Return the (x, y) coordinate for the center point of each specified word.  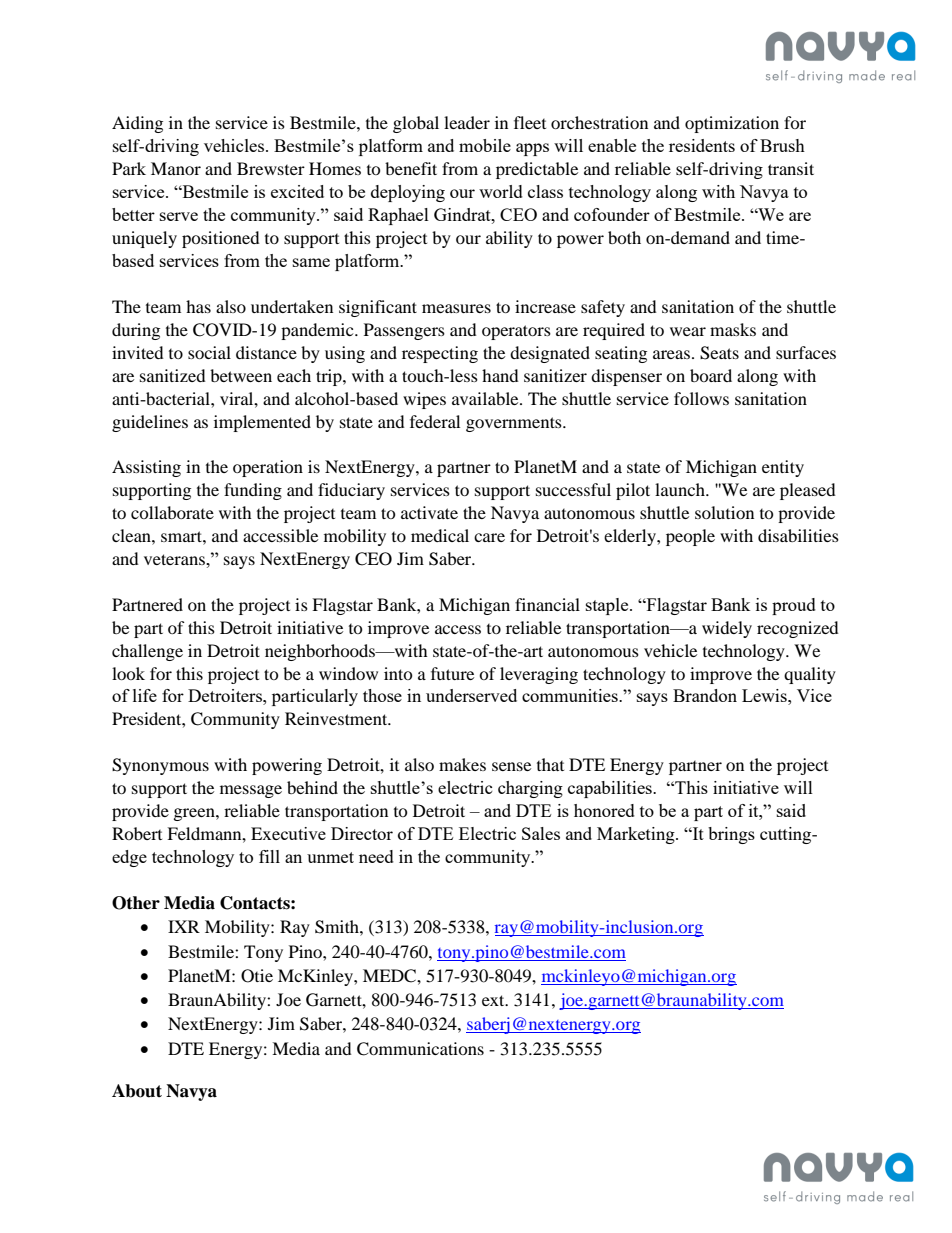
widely (727, 629)
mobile (485, 145)
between (241, 375)
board (711, 375)
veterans (175, 559)
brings (731, 835)
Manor (176, 168)
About (137, 1091)
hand (500, 375)
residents (702, 145)
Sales (541, 833)
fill (269, 856)
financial (547, 604)
